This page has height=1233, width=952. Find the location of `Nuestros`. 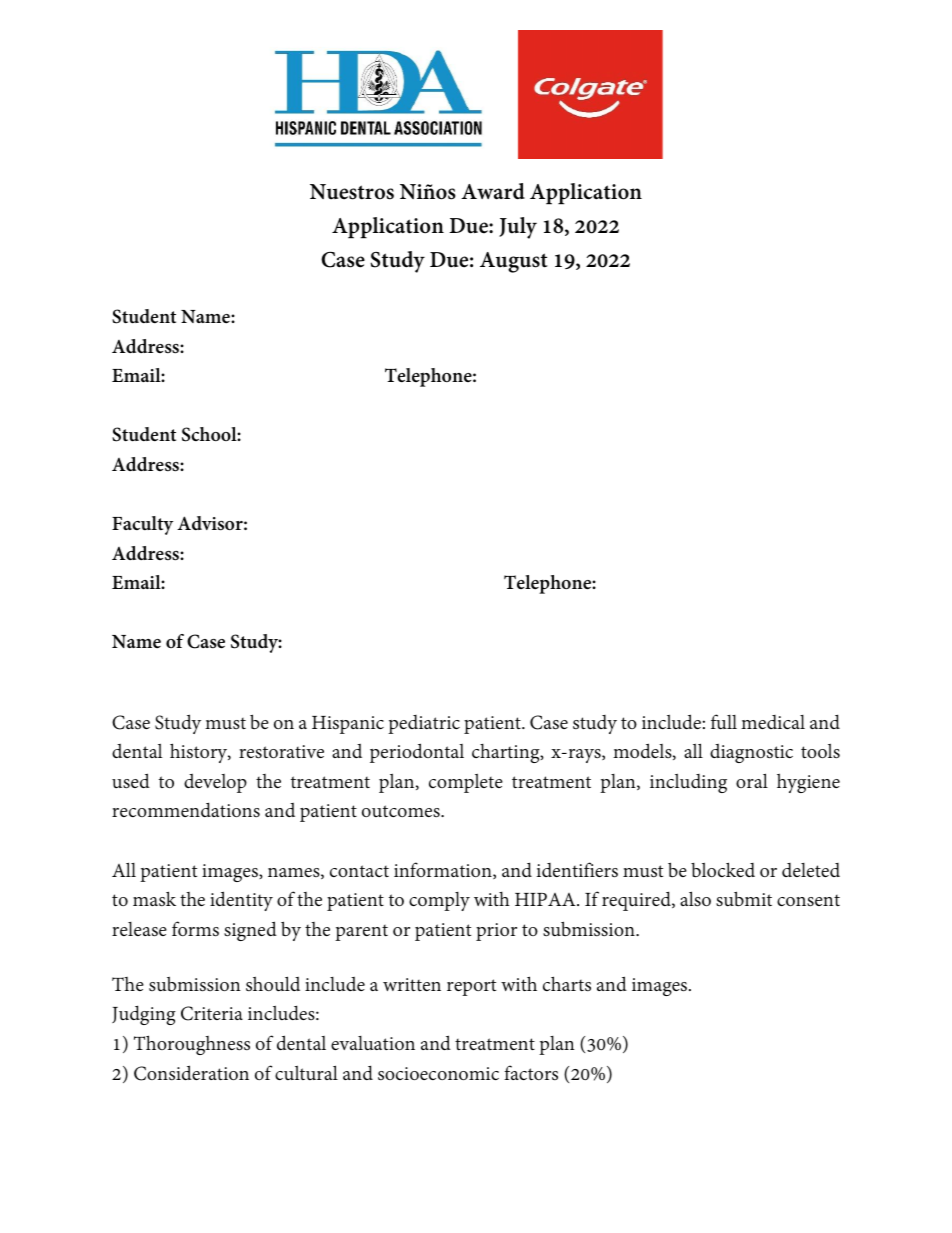

Nuestros is located at coordinates (352, 192).
